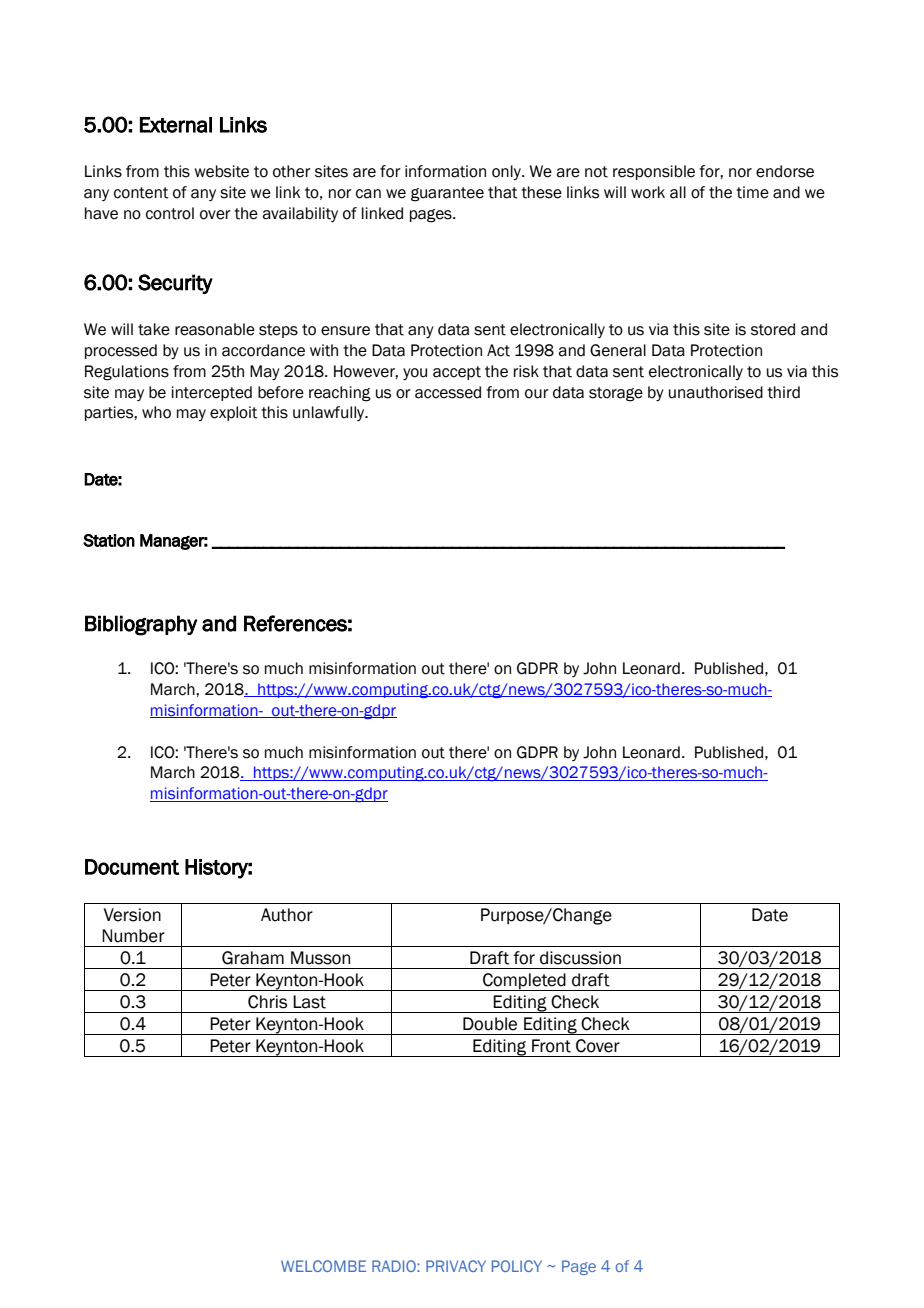  Describe the element at coordinates (490, 1024) in the screenshot. I see `Double` at that location.
